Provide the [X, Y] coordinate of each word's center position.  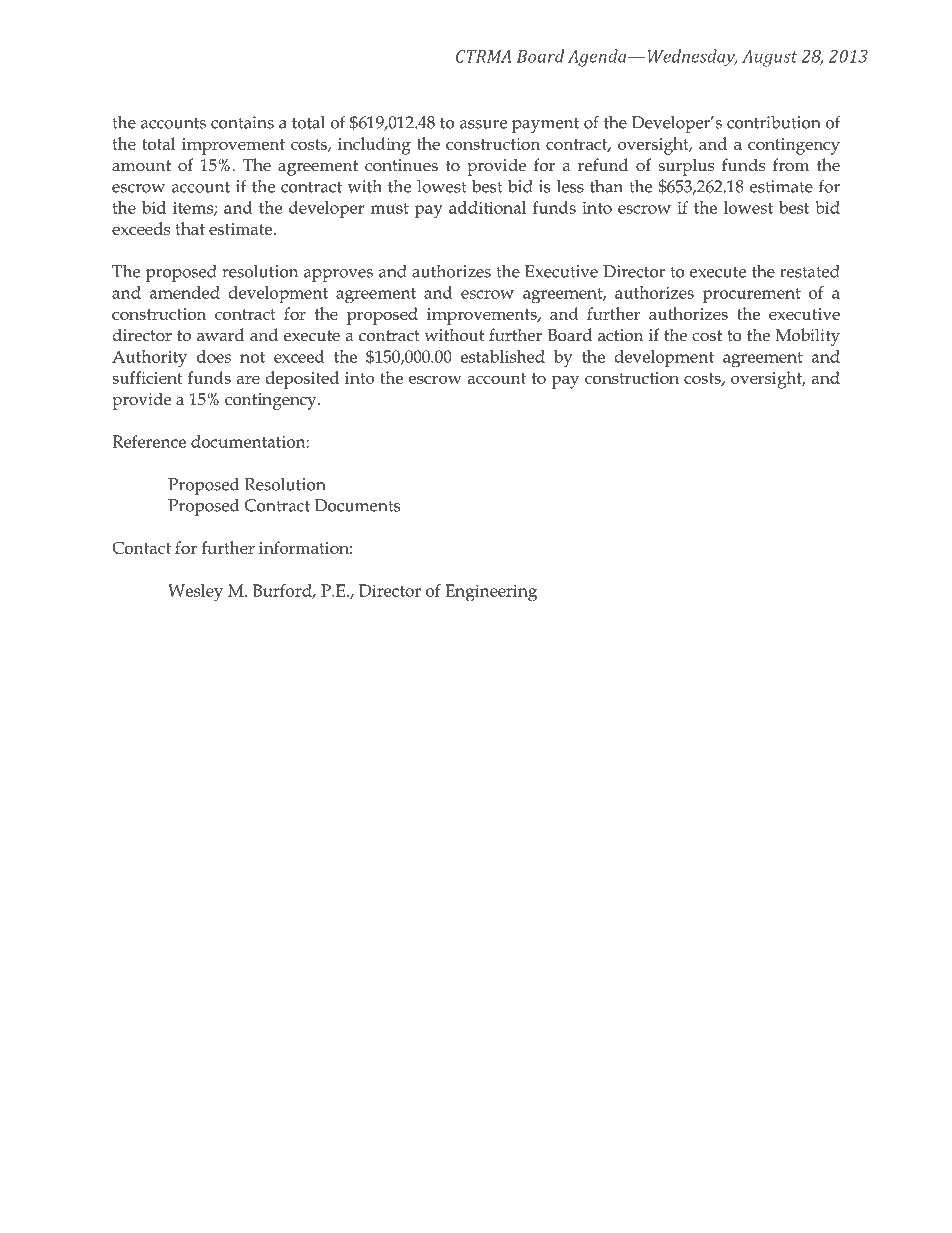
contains [242, 122]
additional [487, 207]
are [248, 379]
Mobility [808, 337]
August [770, 58]
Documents [357, 505]
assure [483, 124]
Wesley [195, 593]
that [190, 228]
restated [810, 271]
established [502, 356]
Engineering [491, 593]
